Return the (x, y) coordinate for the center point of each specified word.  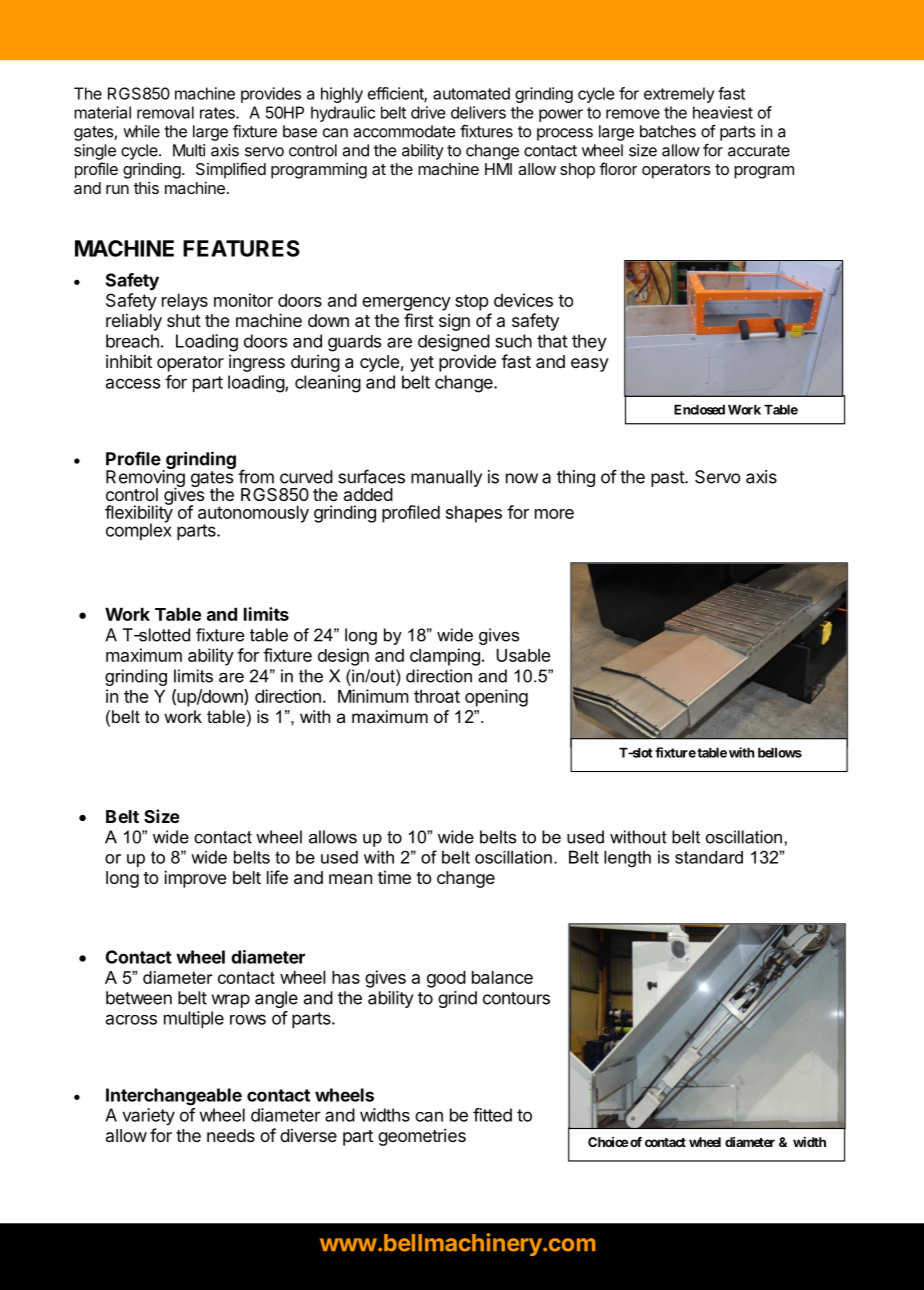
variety (148, 1116)
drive (428, 112)
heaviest (723, 112)
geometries (422, 1137)
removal (165, 112)
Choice (608, 1142)
